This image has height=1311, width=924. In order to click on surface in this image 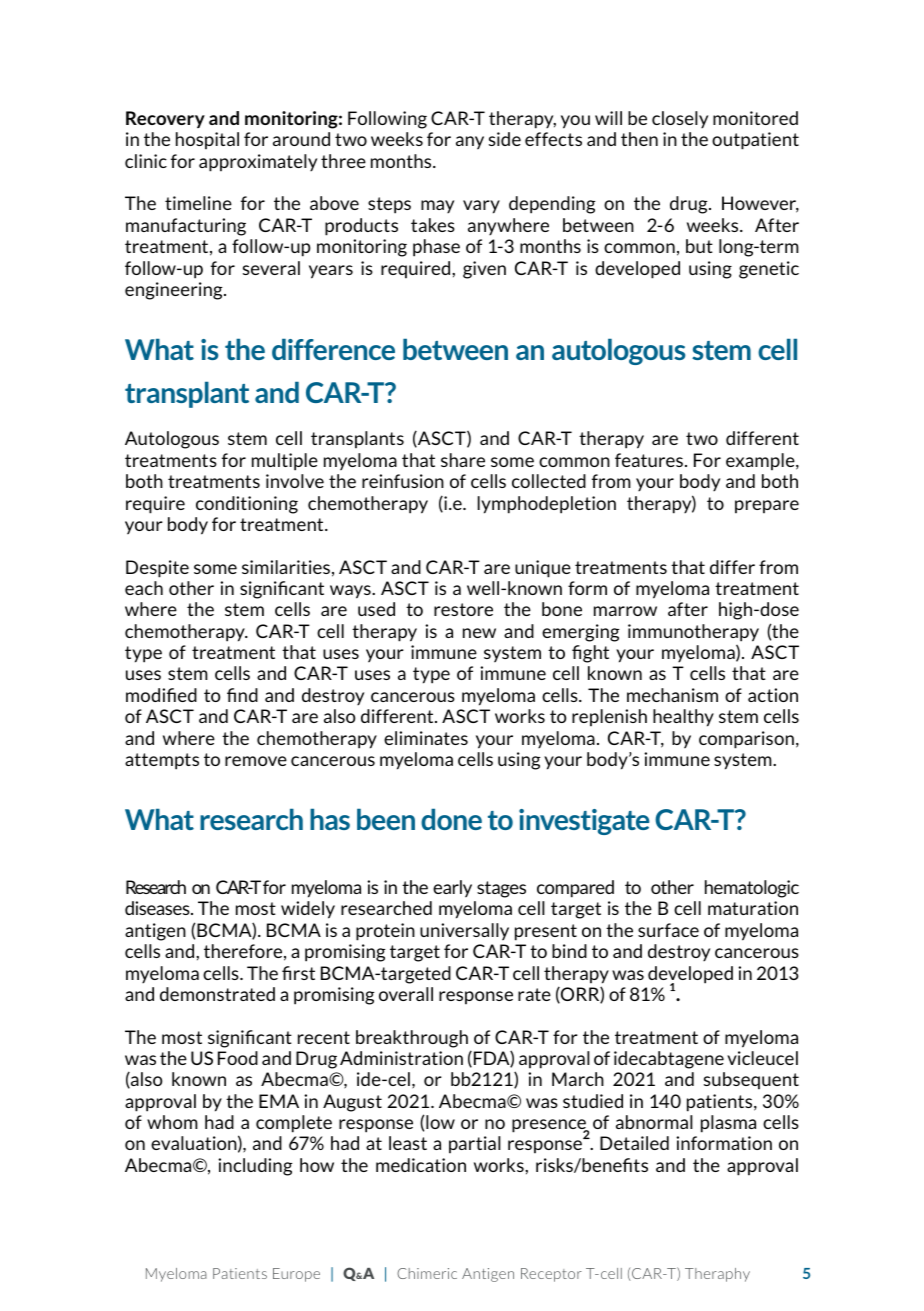, I will do `click(668, 930)`.
